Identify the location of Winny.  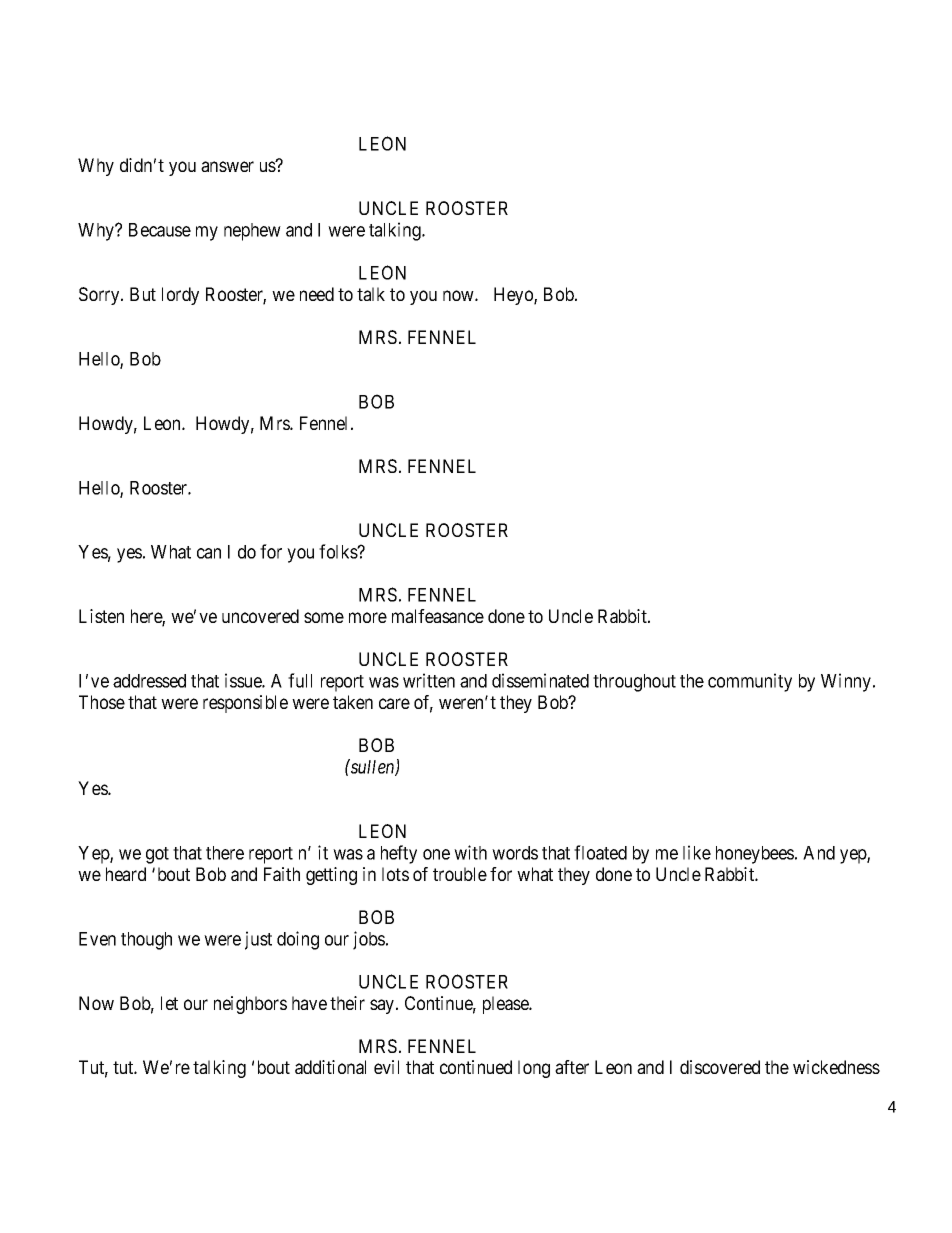
(847, 682).
